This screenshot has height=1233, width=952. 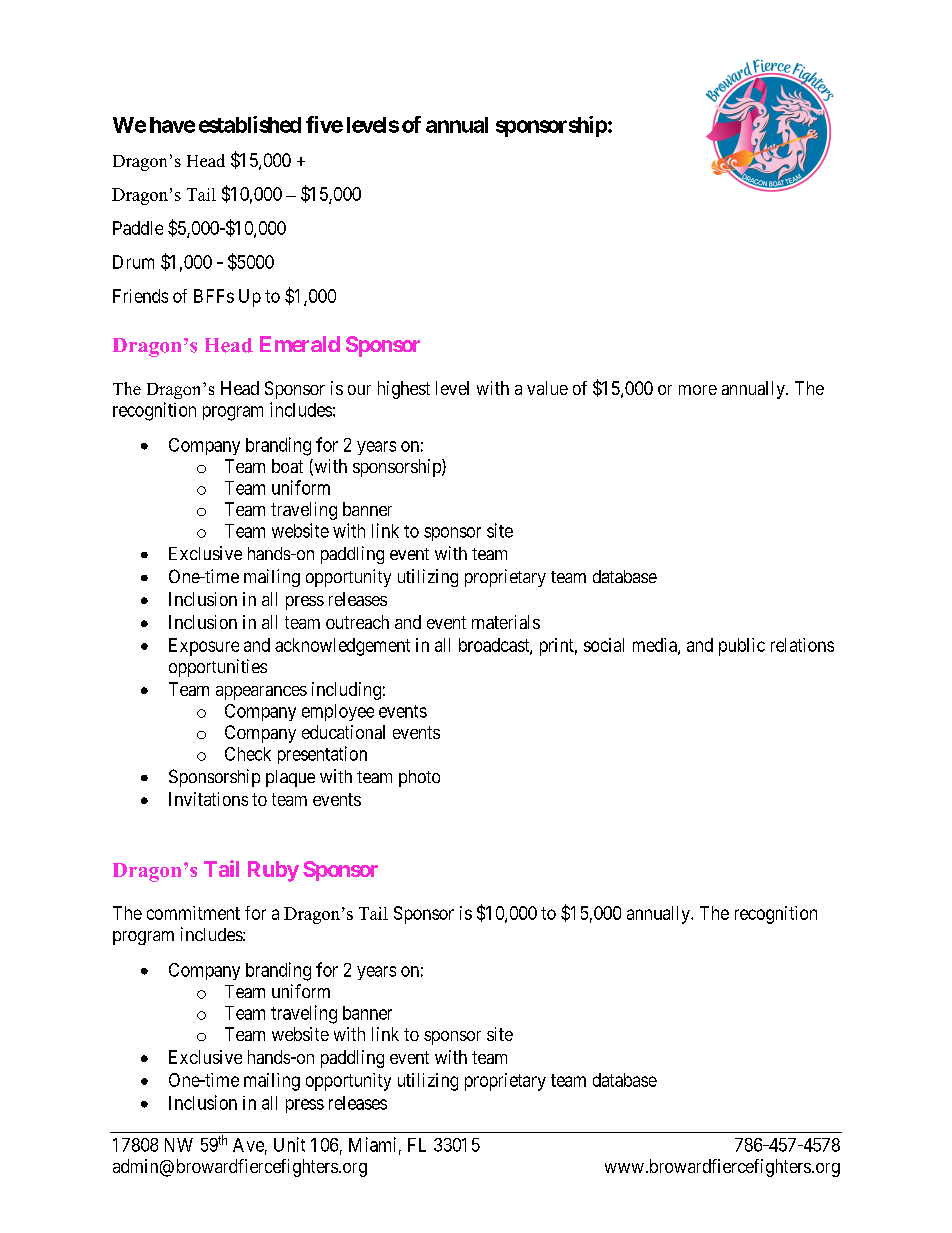 What do you see at coordinates (698, 390) in the screenshot?
I see `more` at bounding box center [698, 390].
